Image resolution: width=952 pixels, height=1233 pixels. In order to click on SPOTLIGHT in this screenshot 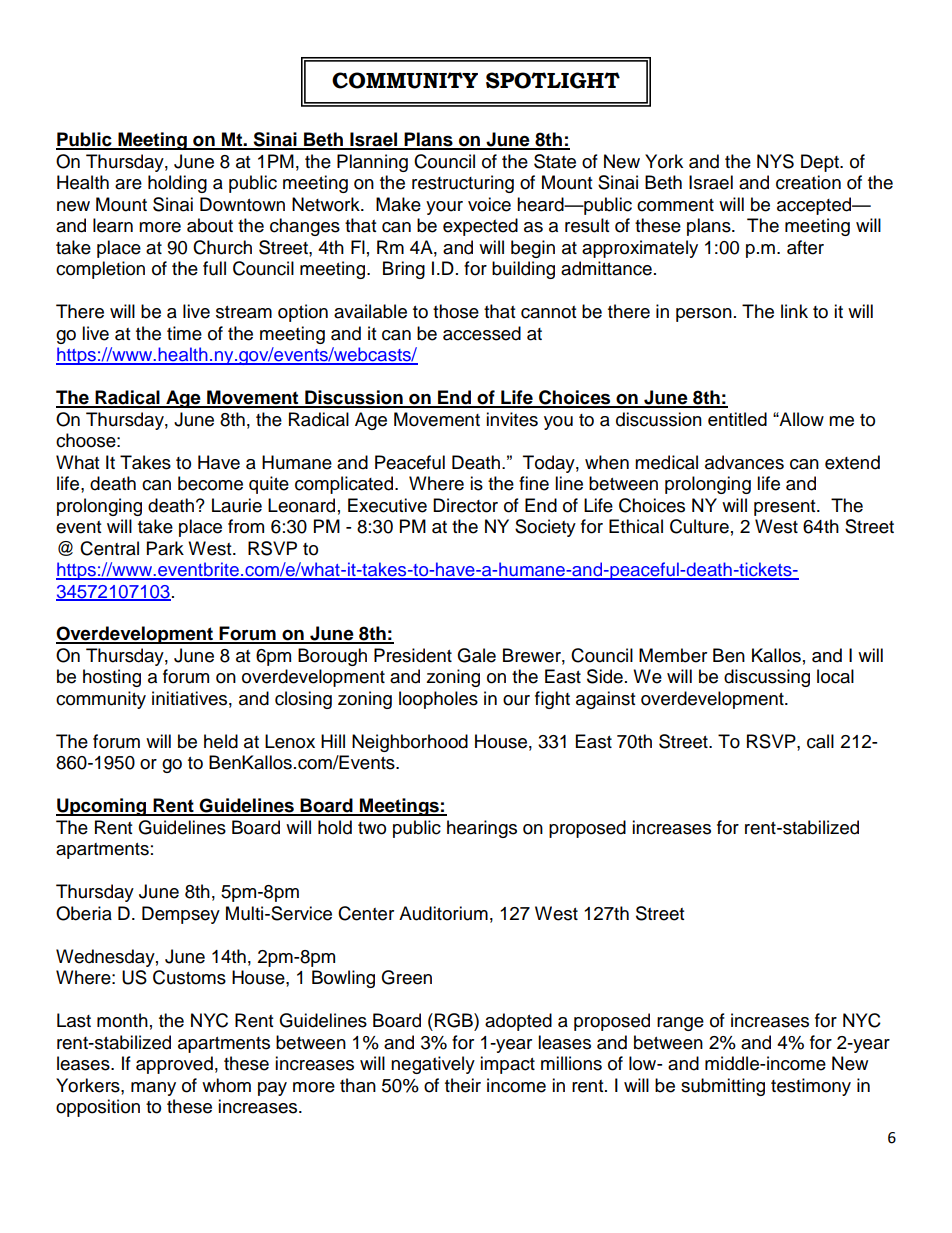, I will do `click(553, 80)`.
